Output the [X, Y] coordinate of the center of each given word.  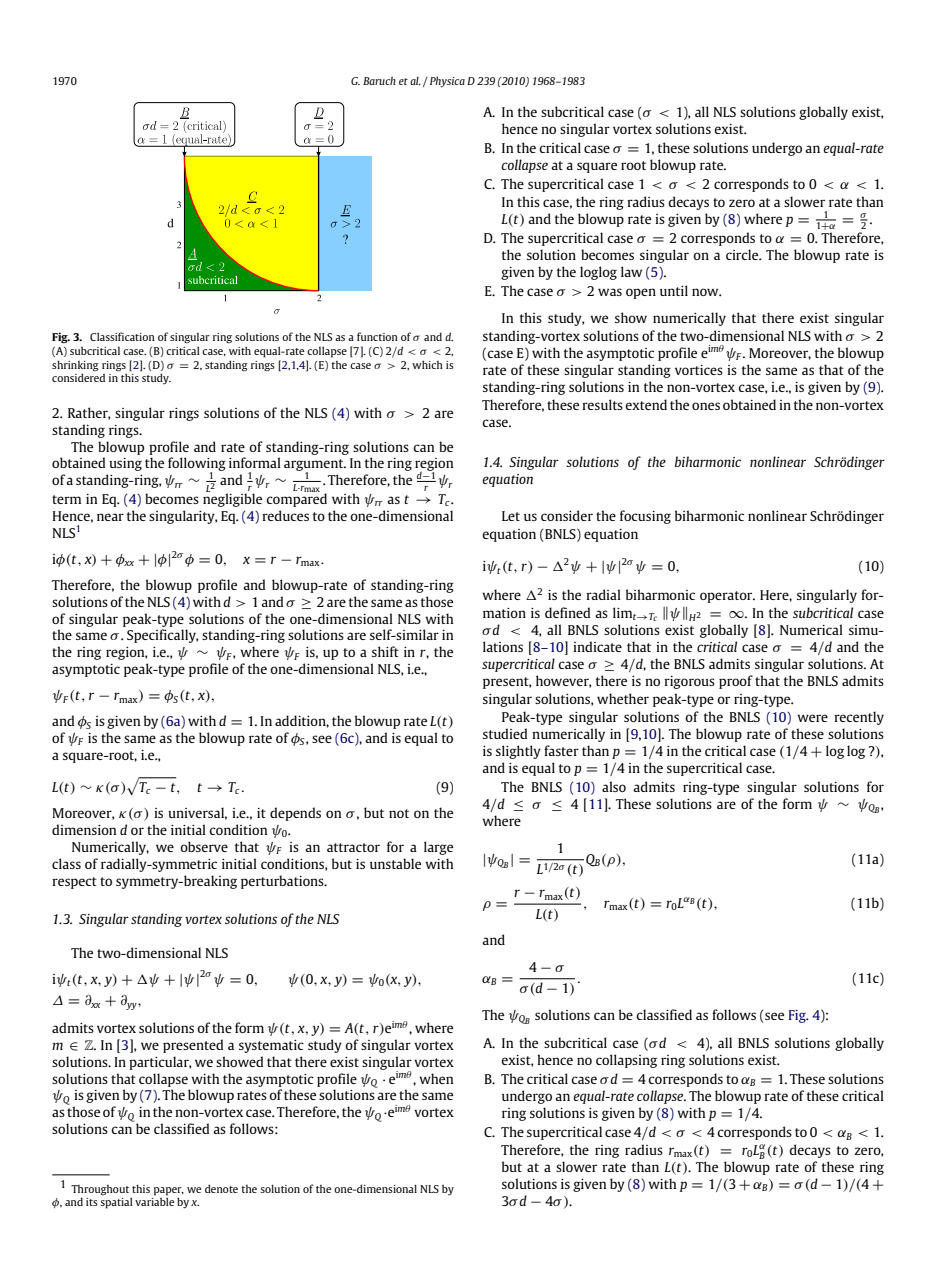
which [427, 364]
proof [736, 682]
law [631, 271]
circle [743, 254]
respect [74, 883]
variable [154, 1201]
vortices [699, 370]
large [438, 848]
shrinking [75, 366]
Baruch [379, 80]
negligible [232, 499]
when [436, 1078]
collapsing [626, 1061]
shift [385, 651]
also [614, 786]
